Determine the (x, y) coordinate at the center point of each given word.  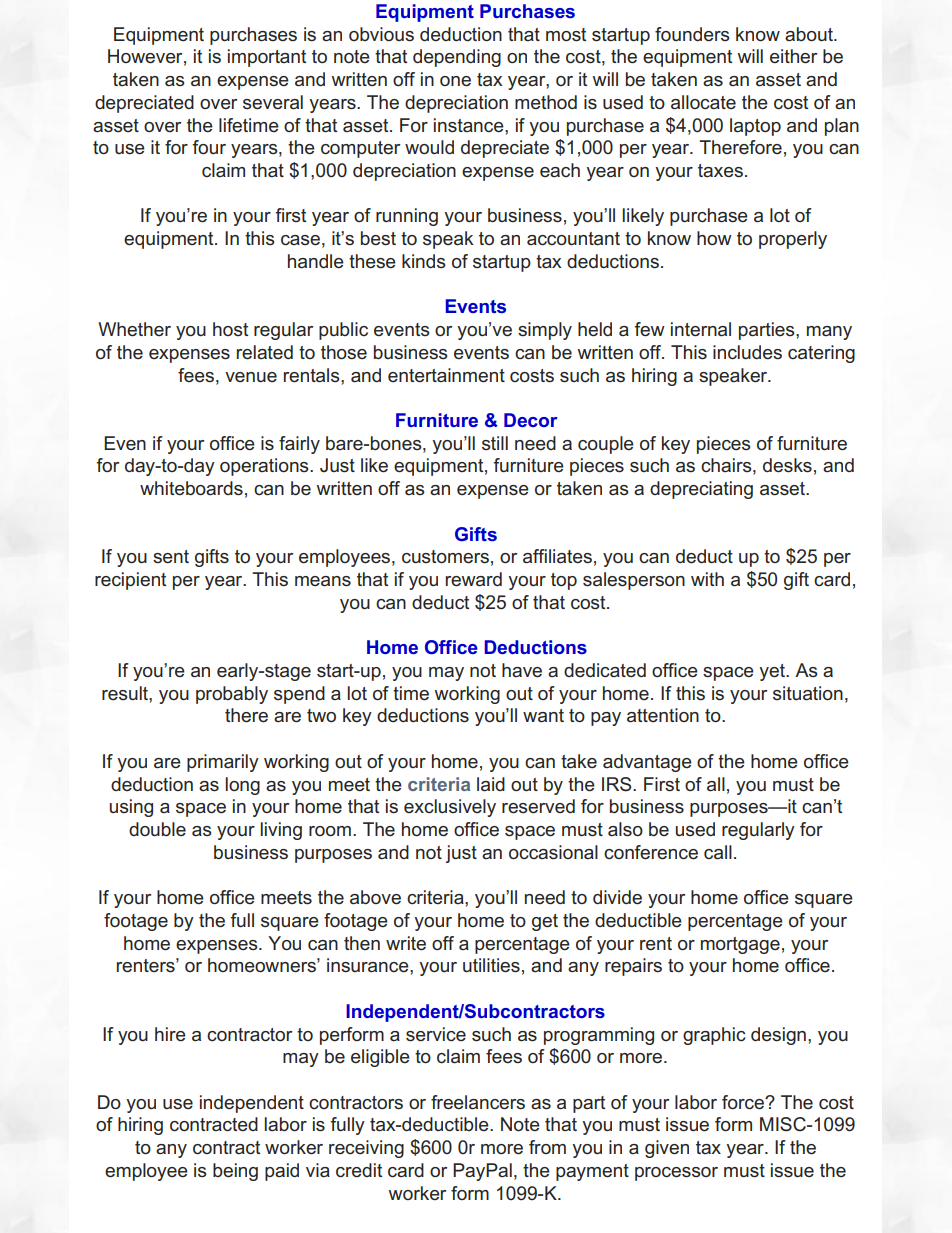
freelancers (478, 1102)
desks (787, 465)
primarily (223, 763)
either (793, 56)
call (718, 852)
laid (491, 784)
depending (457, 58)
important (267, 58)
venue (251, 377)
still (495, 443)
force (744, 1102)
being (235, 1172)
